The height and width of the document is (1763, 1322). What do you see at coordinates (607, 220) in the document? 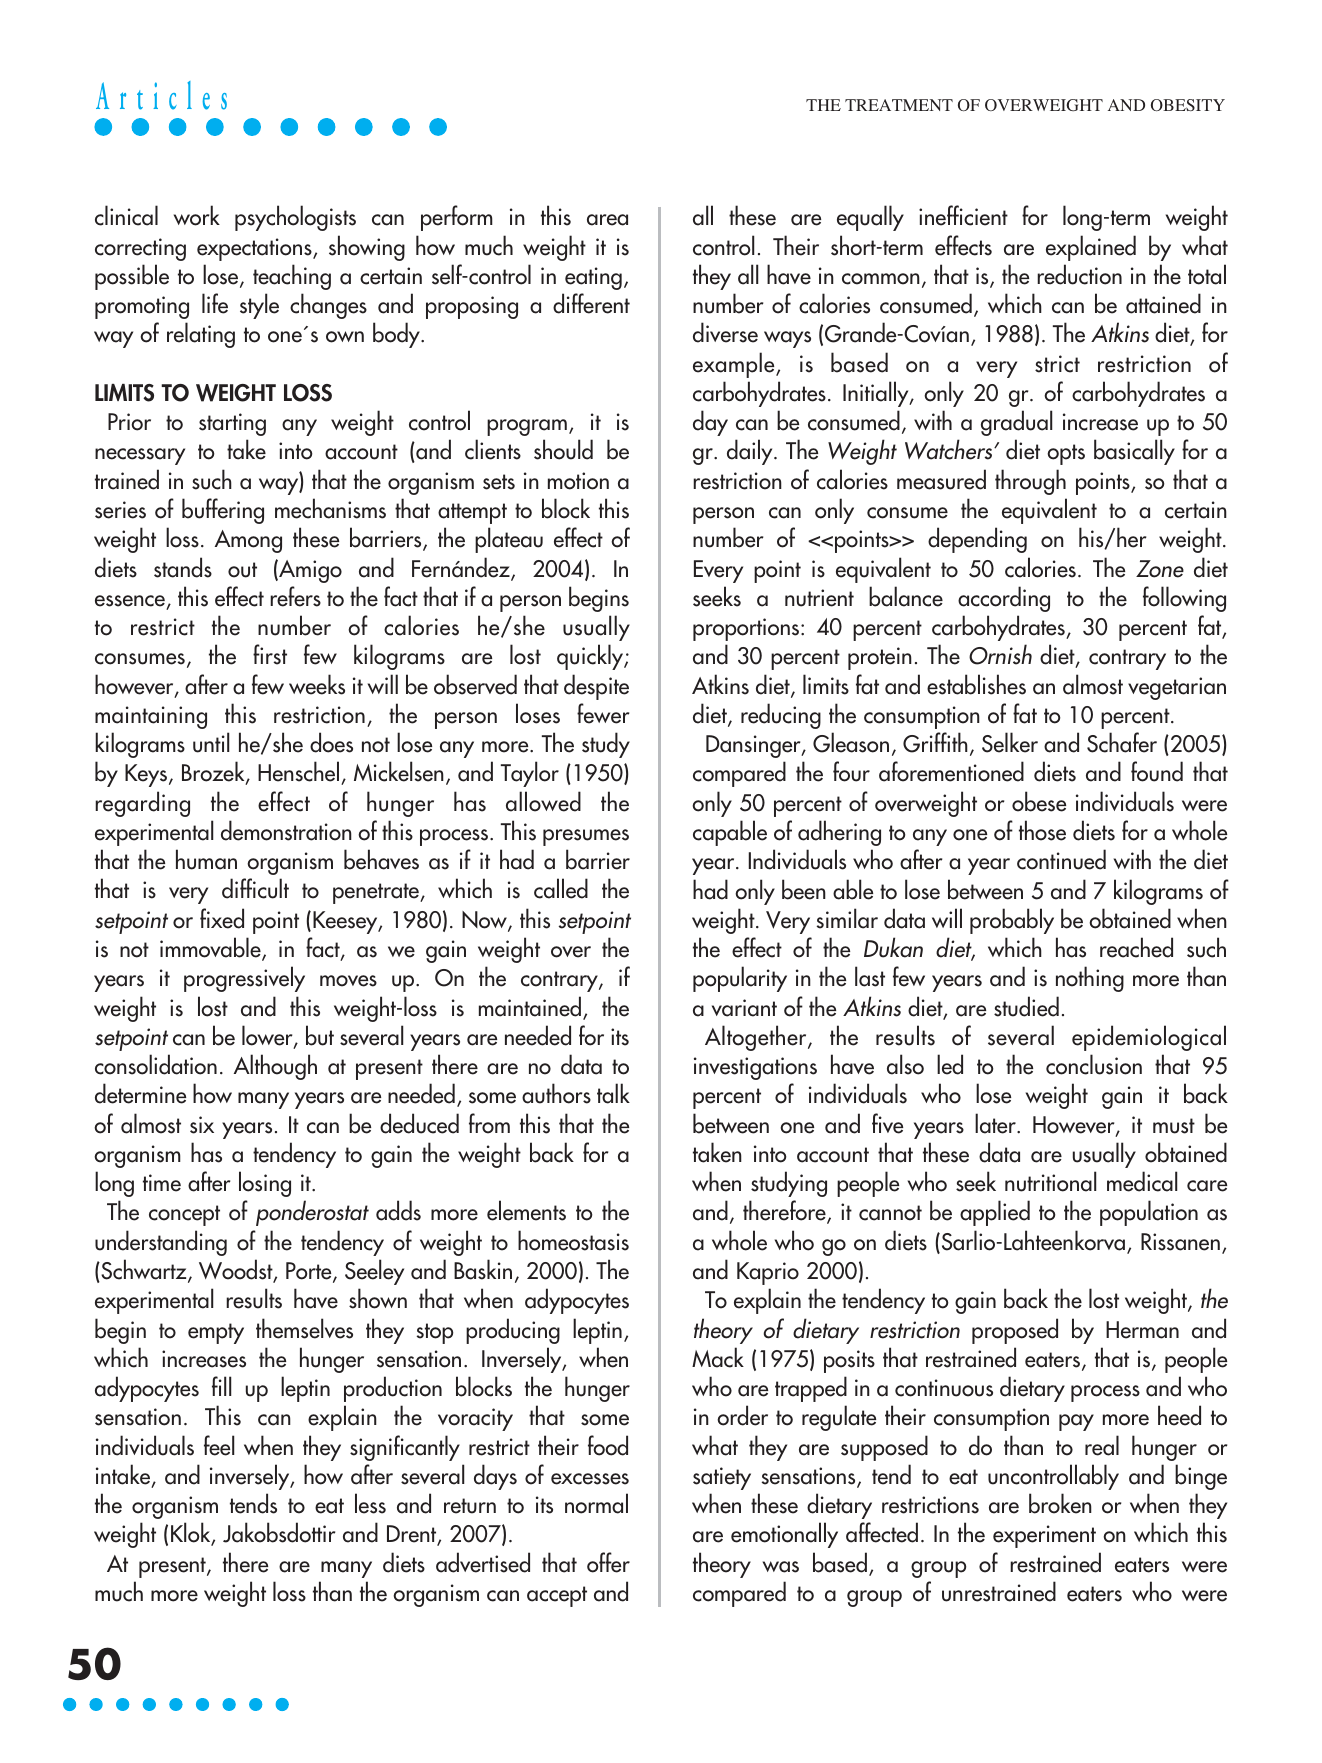
I see `area` at bounding box center [607, 220].
